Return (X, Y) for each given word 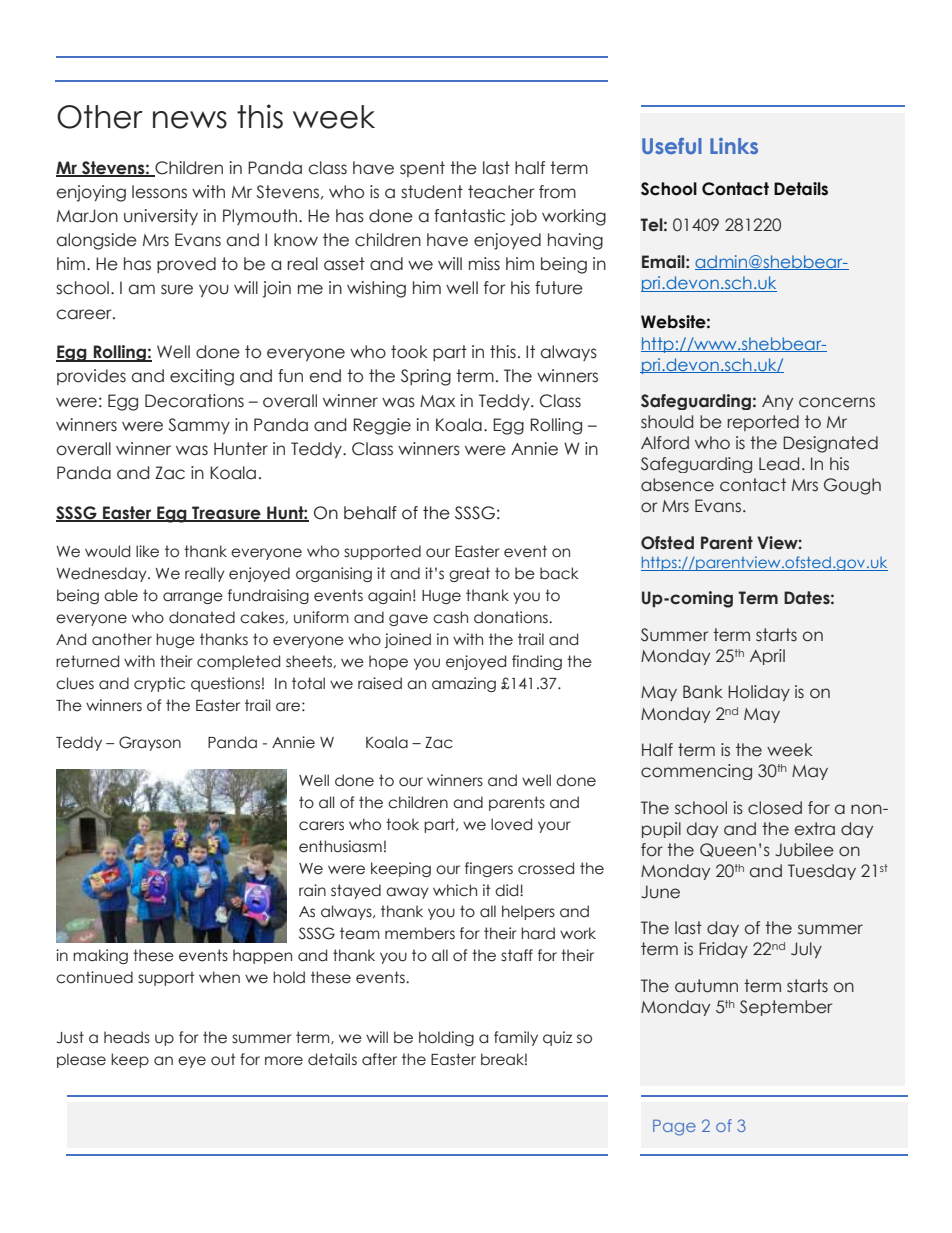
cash (450, 617)
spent (422, 169)
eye (192, 1062)
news (190, 120)
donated (202, 617)
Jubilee (804, 850)
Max (437, 401)
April (767, 657)
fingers (489, 869)
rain (312, 890)
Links (734, 146)
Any (777, 402)
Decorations (194, 401)
